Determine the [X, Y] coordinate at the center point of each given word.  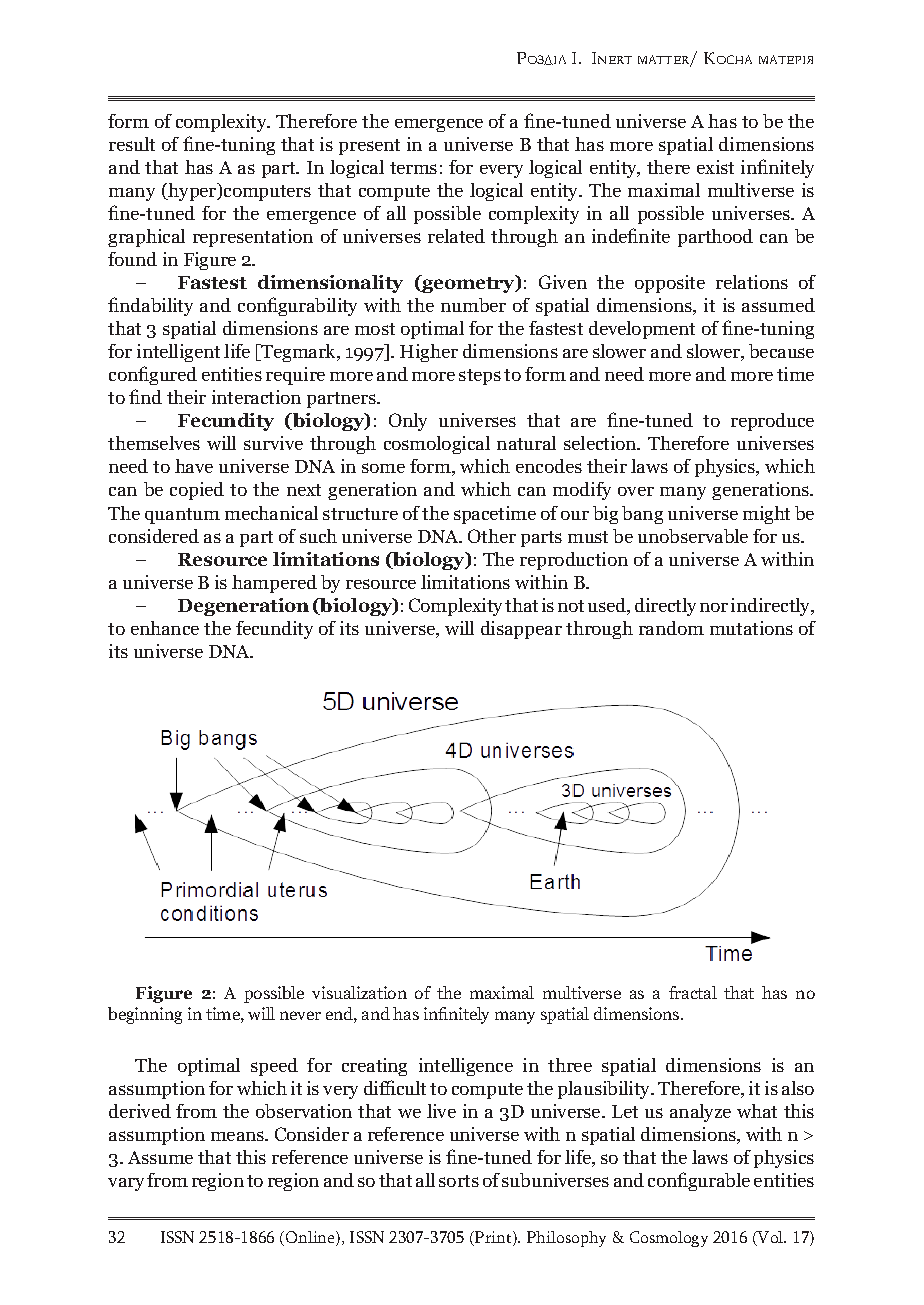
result [132, 144]
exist [715, 167]
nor [714, 607]
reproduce [772, 422]
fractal [693, 992]
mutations [751, 628]
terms [413, 168]
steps [480, 377]
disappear [521, 630]
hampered [274, 584]
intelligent [178, 353]
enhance [165, 628]
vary [126, 1184]
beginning [145, 1015]
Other [492, 536]
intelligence [466, 1067]
